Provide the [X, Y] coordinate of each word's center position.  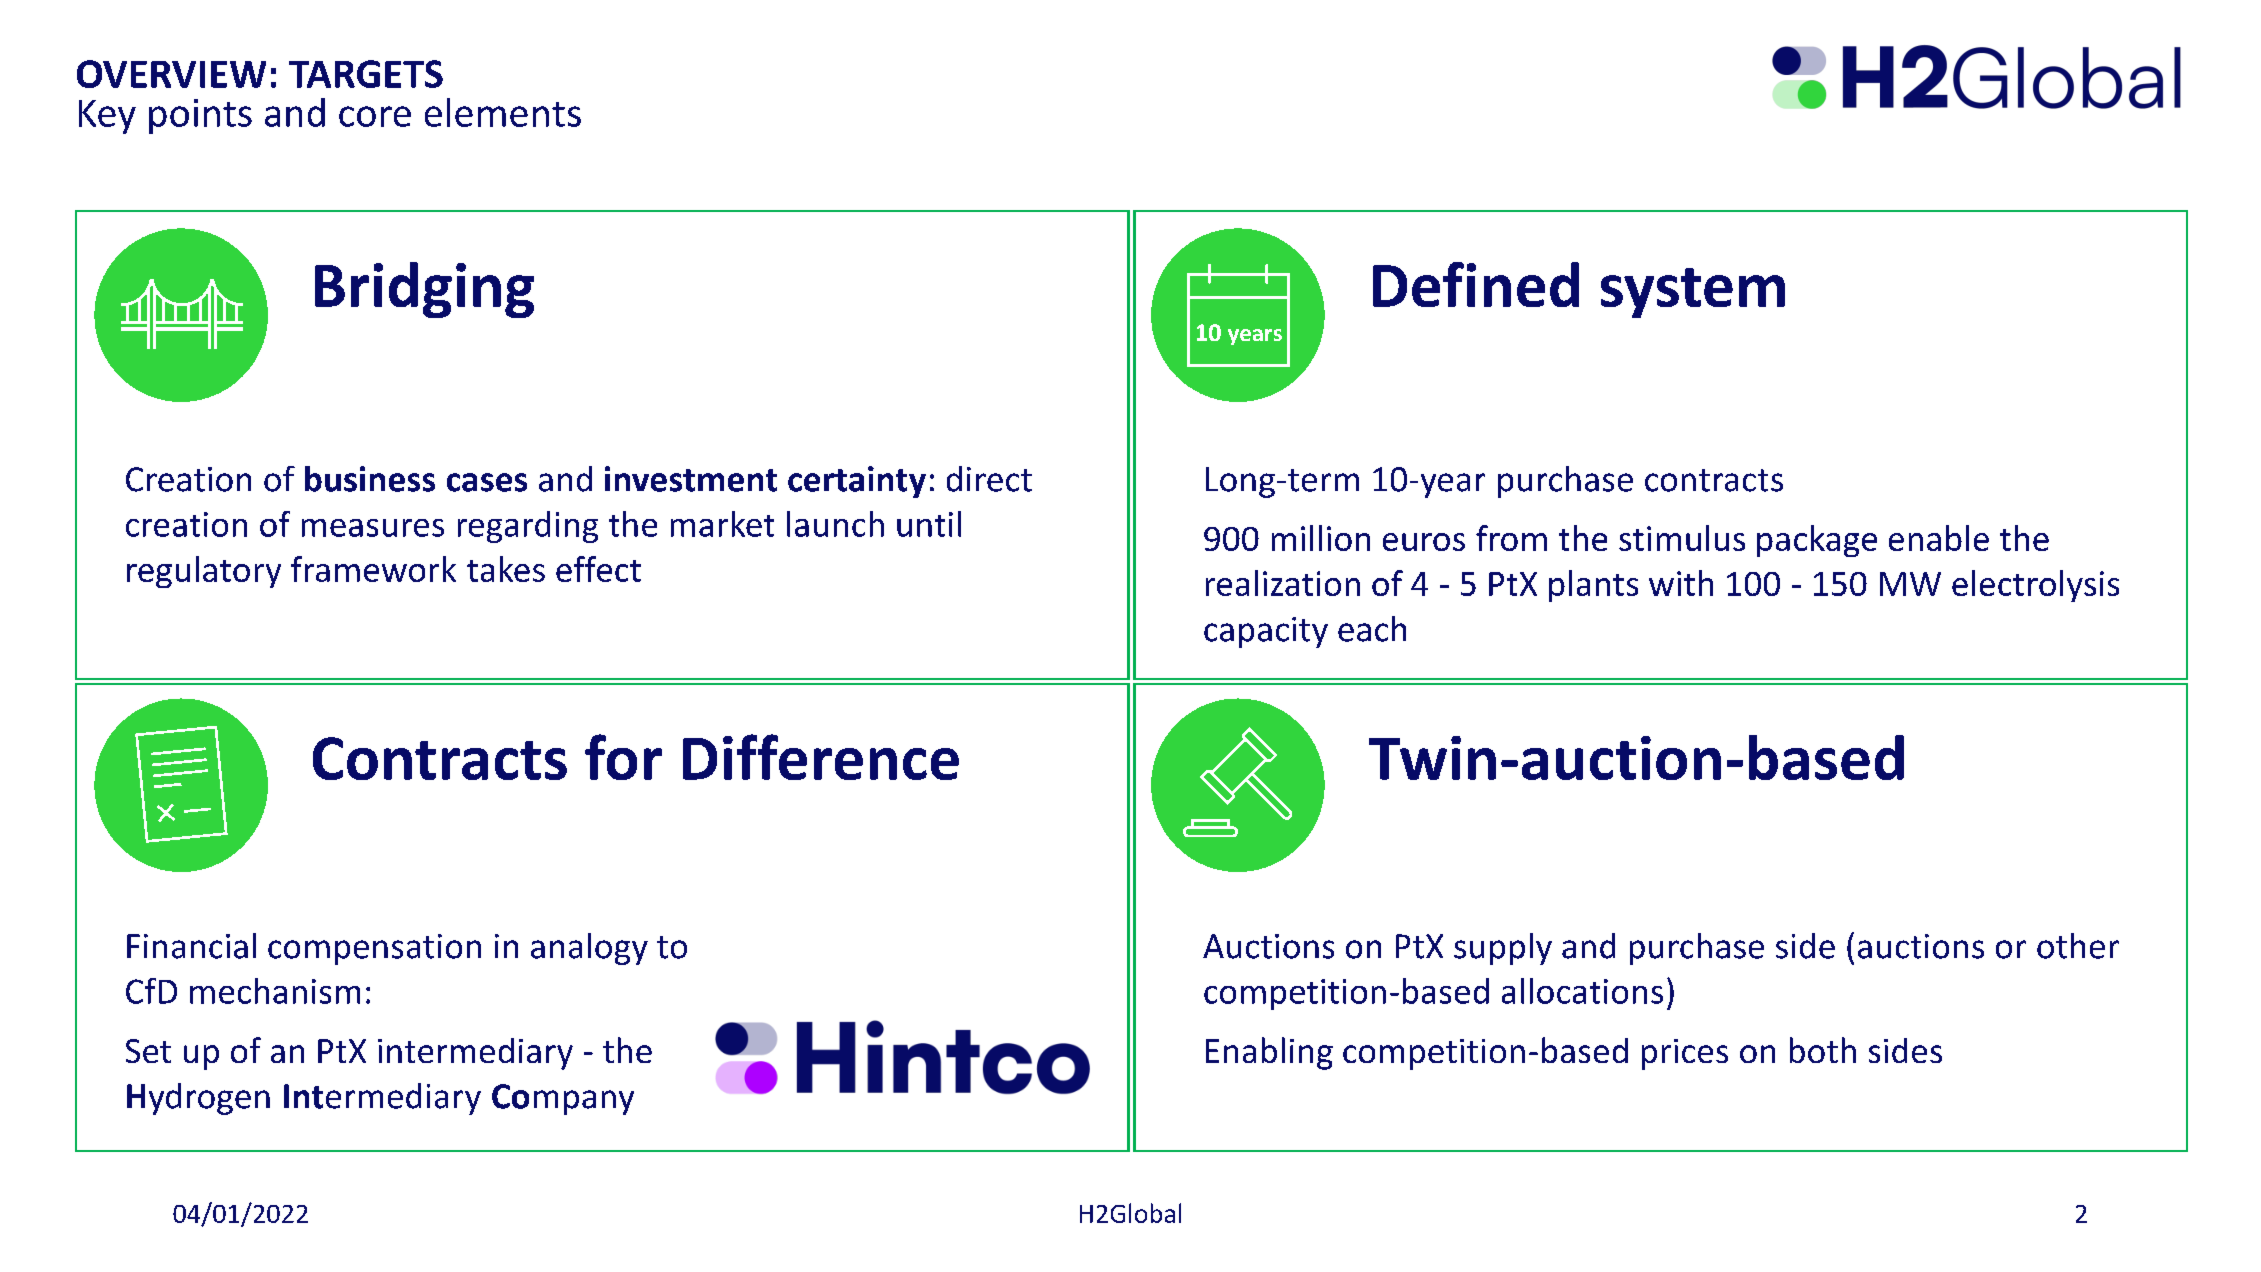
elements [503, 112]
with [1681, 583]
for [623, 757]
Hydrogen [198, 1099]
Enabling [1269, 1053]
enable [1939, 538]
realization [1283, 583]
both [1823, 1050]
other [2078, 946]
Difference [821, 757]
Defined [1476, 284]
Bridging [424, 290]
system [1693, 293]
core [375, 116]
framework [373, 569]
